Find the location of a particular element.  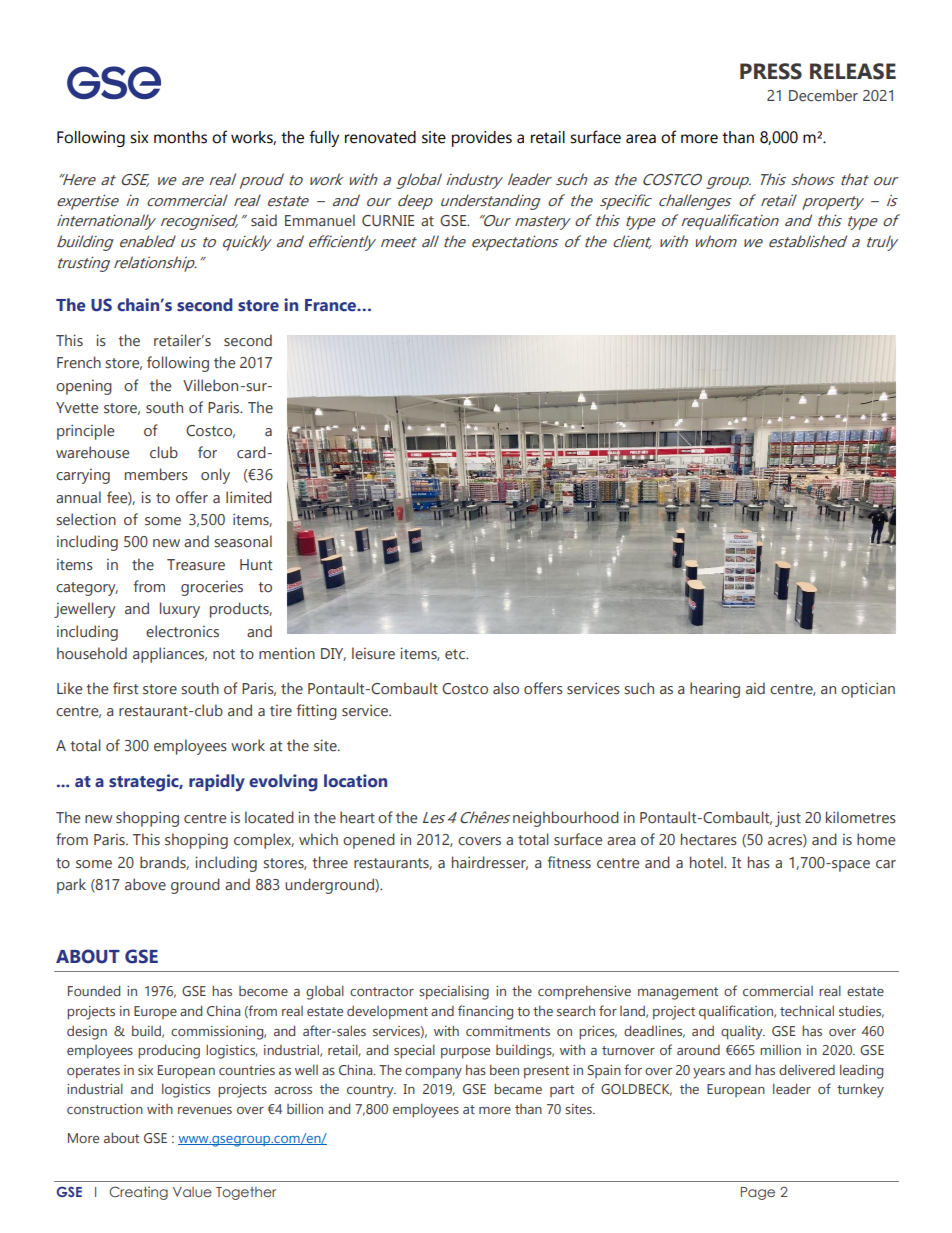

opening is located at coordinates (84, 387).
